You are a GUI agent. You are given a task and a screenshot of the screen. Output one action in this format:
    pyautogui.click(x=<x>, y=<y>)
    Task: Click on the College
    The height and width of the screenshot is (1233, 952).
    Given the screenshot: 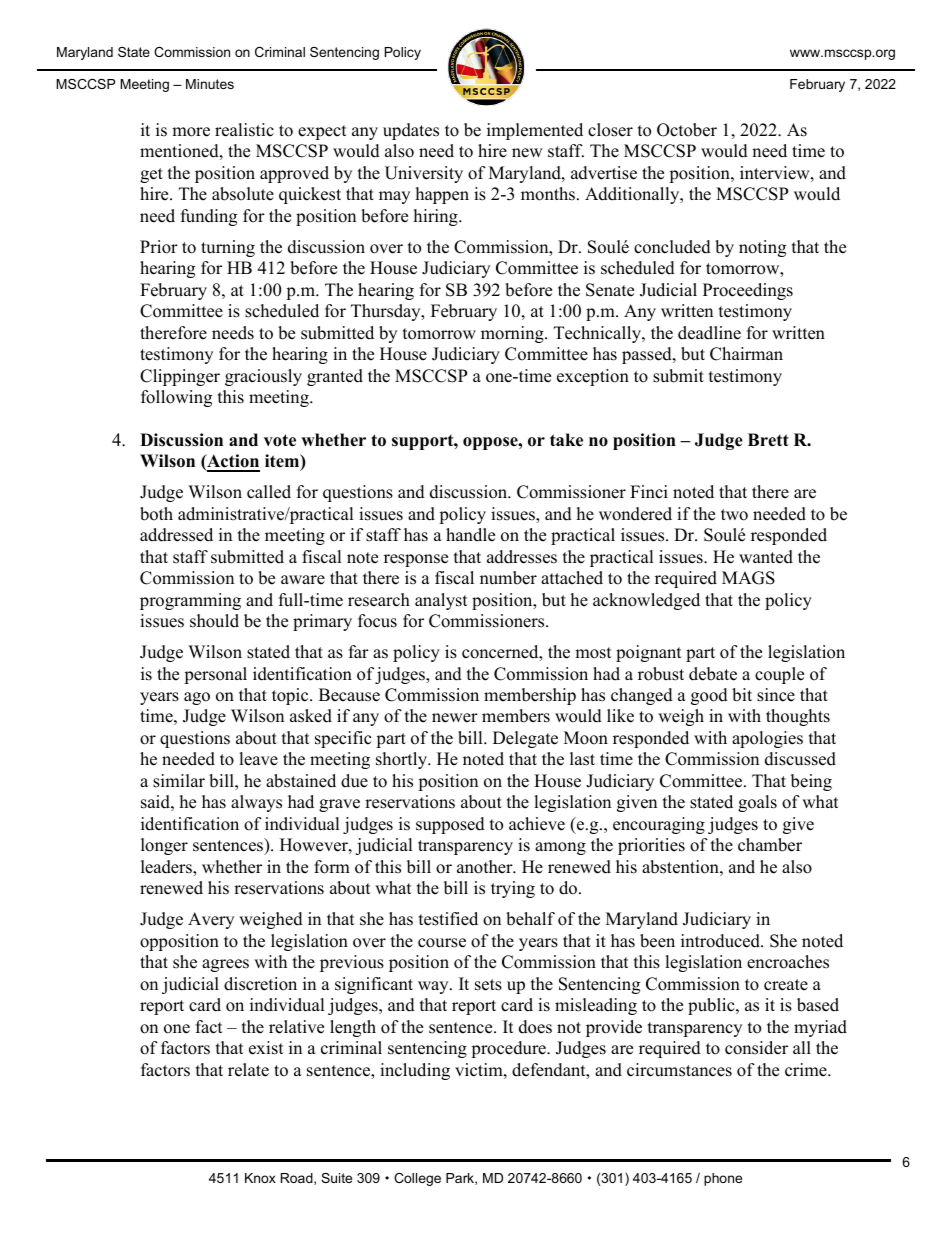 What is the action you would take?
    pyautogui.click(x=417, y=1179)
